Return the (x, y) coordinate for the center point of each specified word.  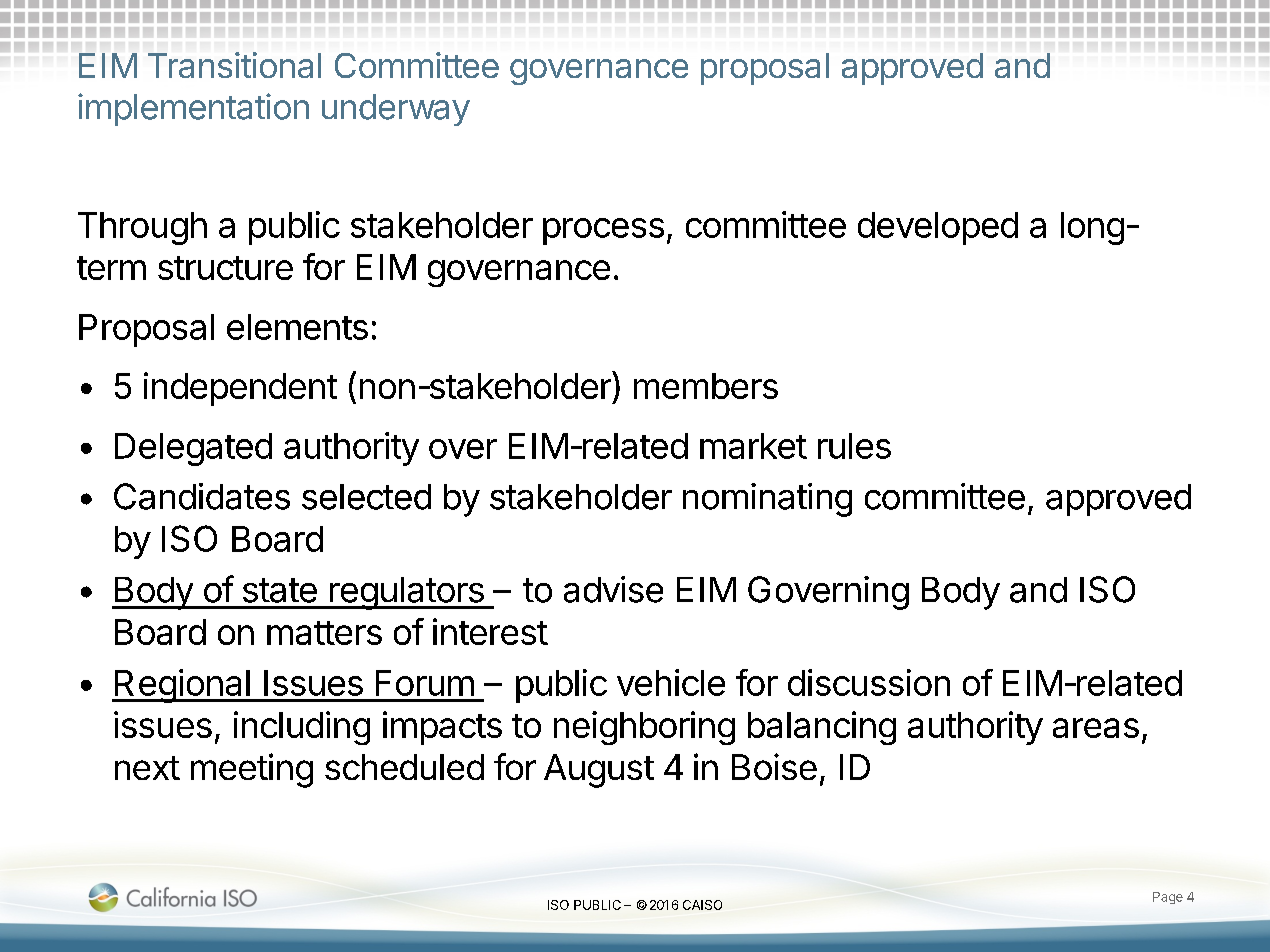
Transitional (234, 65)
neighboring (644, 728)
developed (938, 228)
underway (396, 110)
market (753, 446)
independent (240, 389)
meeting (252, 770)
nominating (767, 500)
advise (613, 589)
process (603, 231)
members (706, 386)
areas (1096, 728)
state (280, 590)
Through (142, 228)
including (302, 728)
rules (854, 446)
